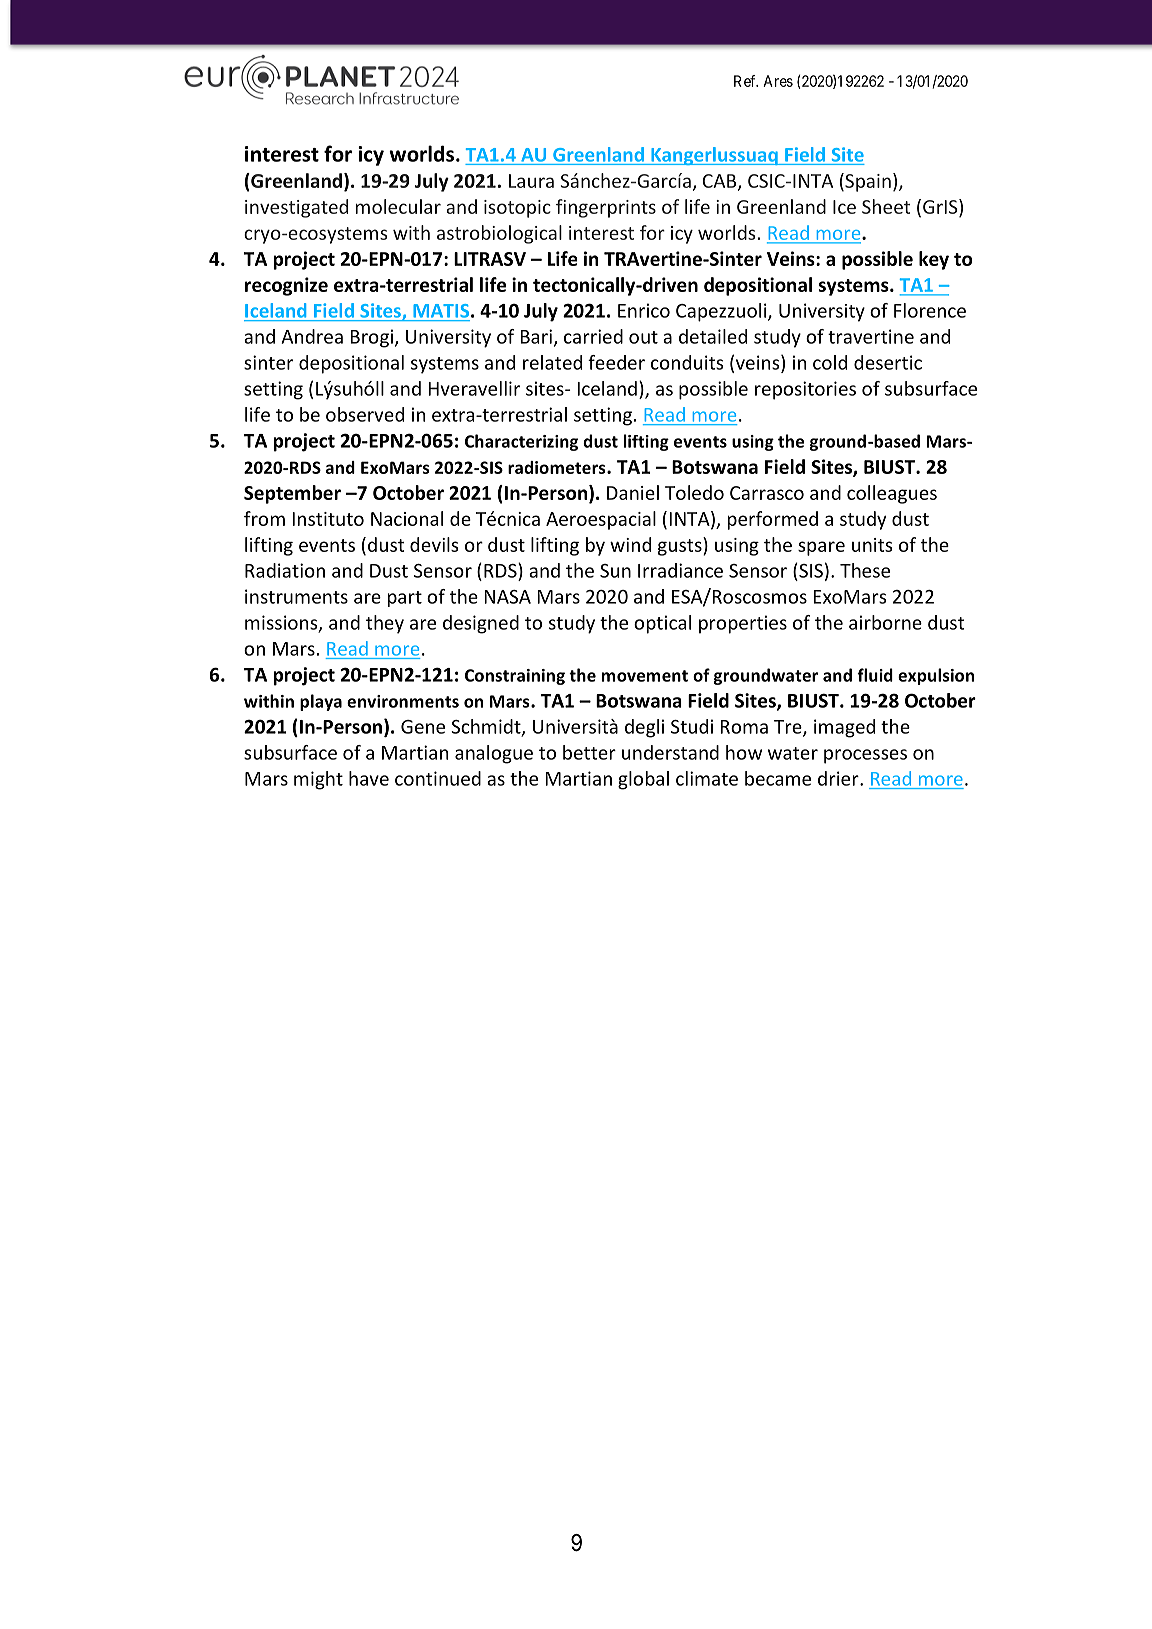 The width and height of the document is (1152, 1629). I want to click on carried, so click(593, 336).
